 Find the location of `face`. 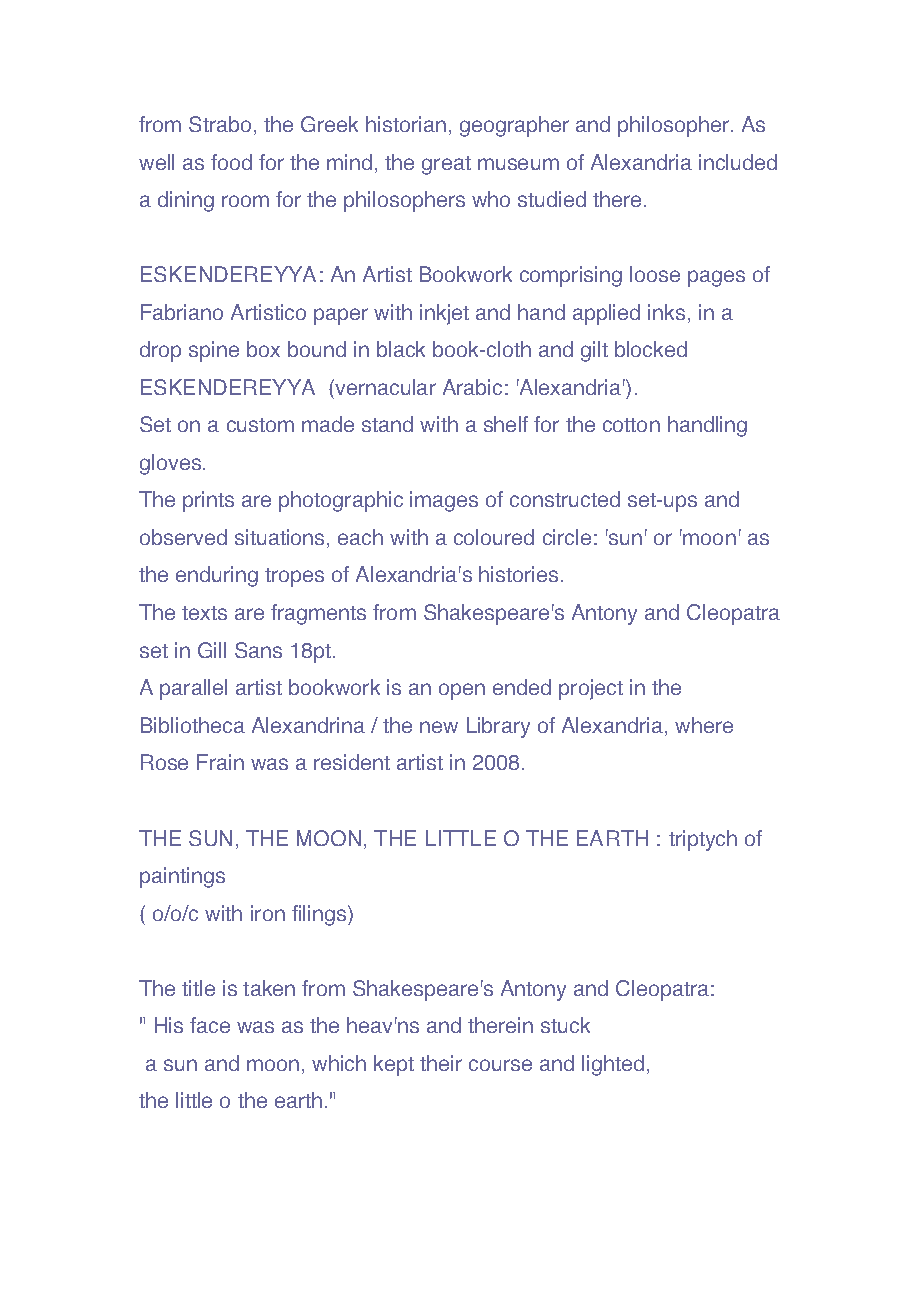

face is located at coordinates (210, 1025).
